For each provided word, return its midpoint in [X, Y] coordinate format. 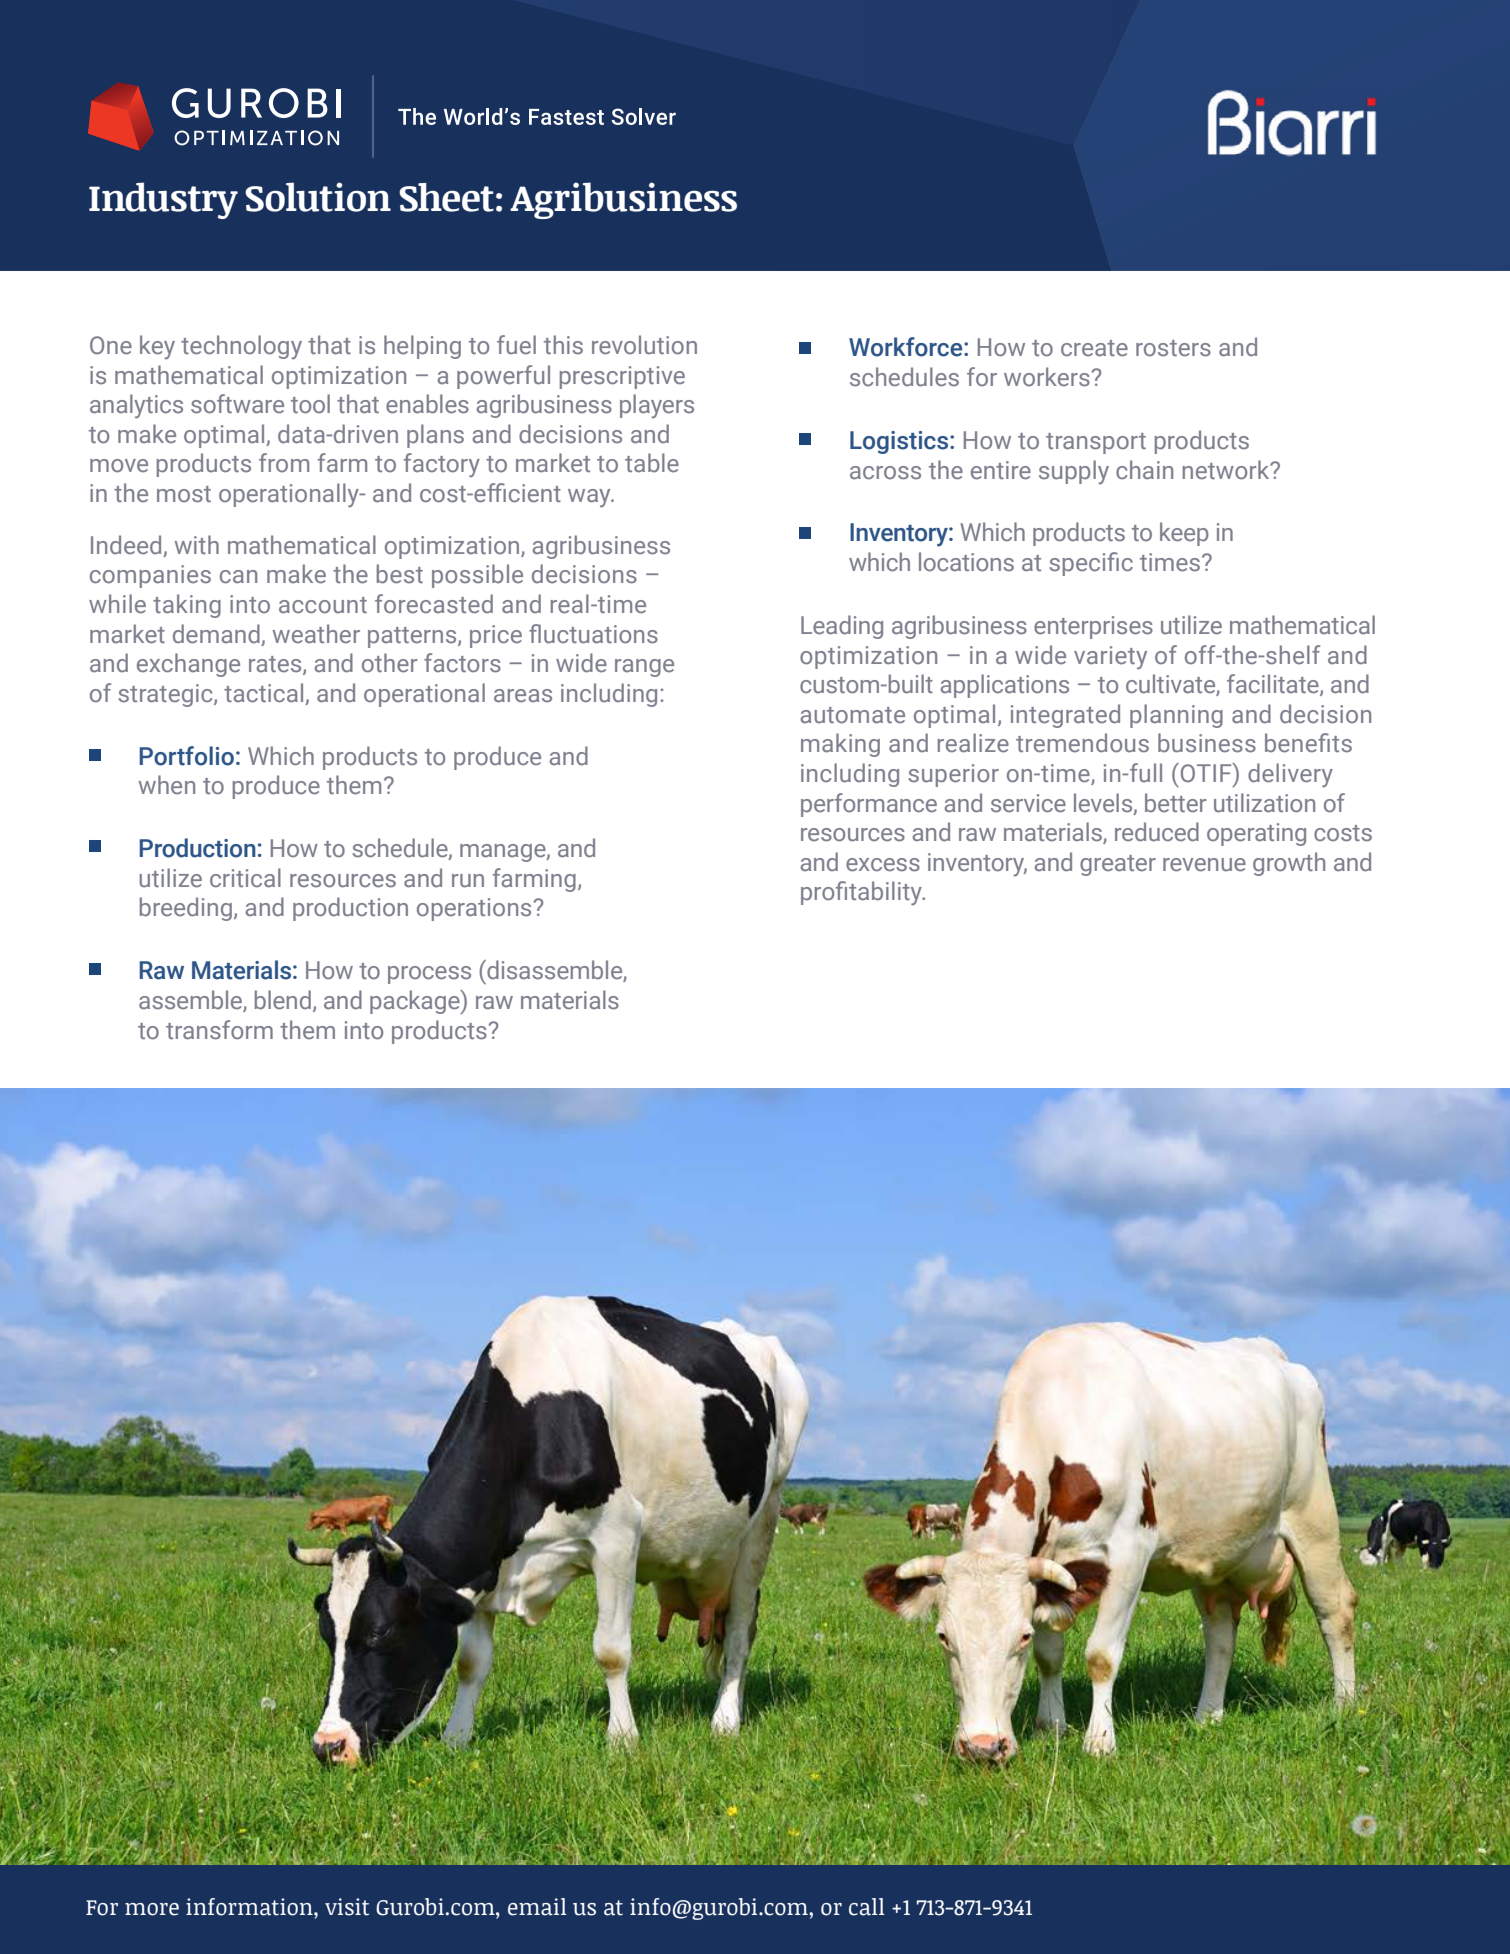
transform [219, 1030]
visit [347, 1907]
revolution [644, 345]
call [867, 1907]
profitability [862, 893]
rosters [1173, 348]
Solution [318, 197]
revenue [1204, 865]
